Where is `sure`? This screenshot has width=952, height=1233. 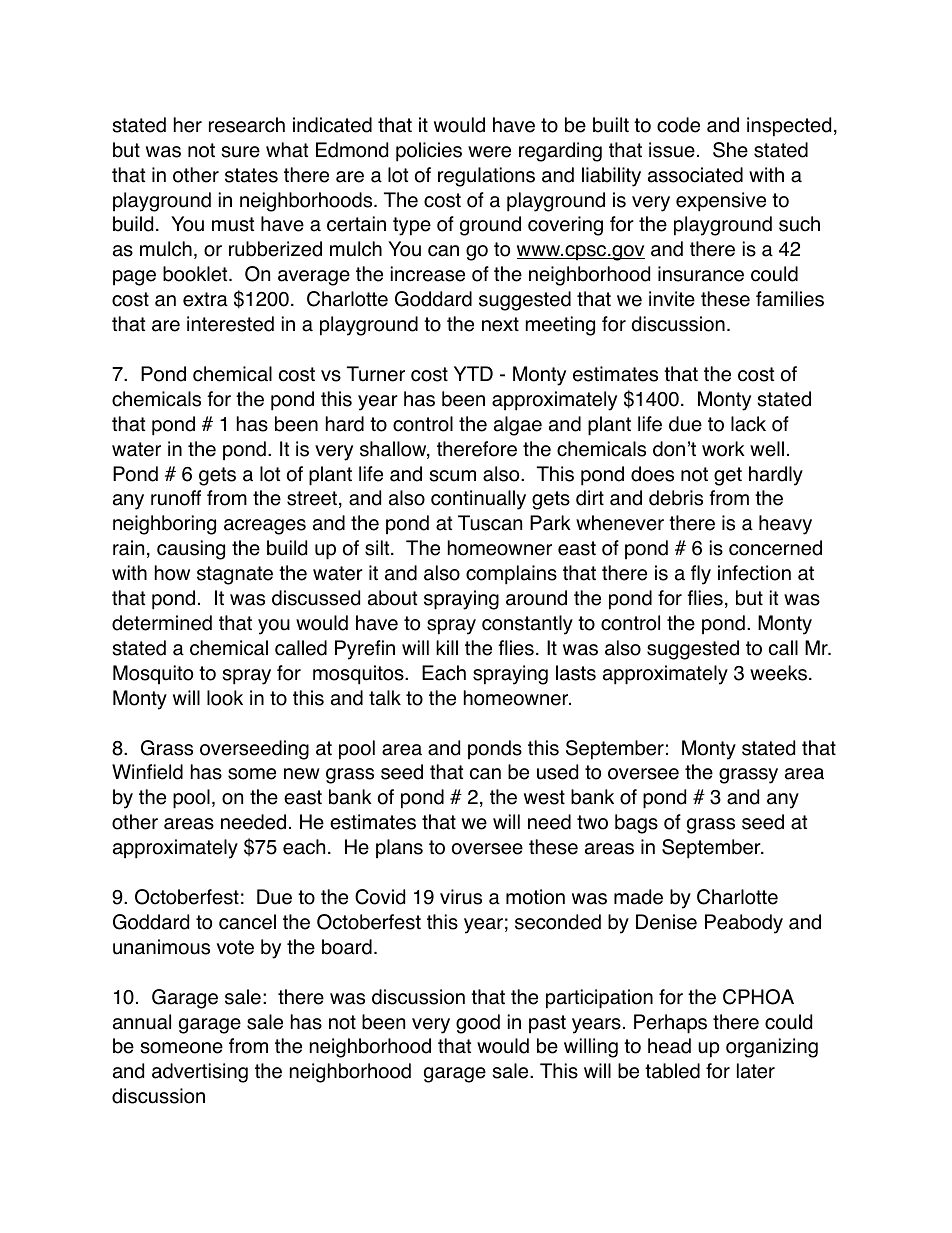 sure is located at coordinates (241, 152).
